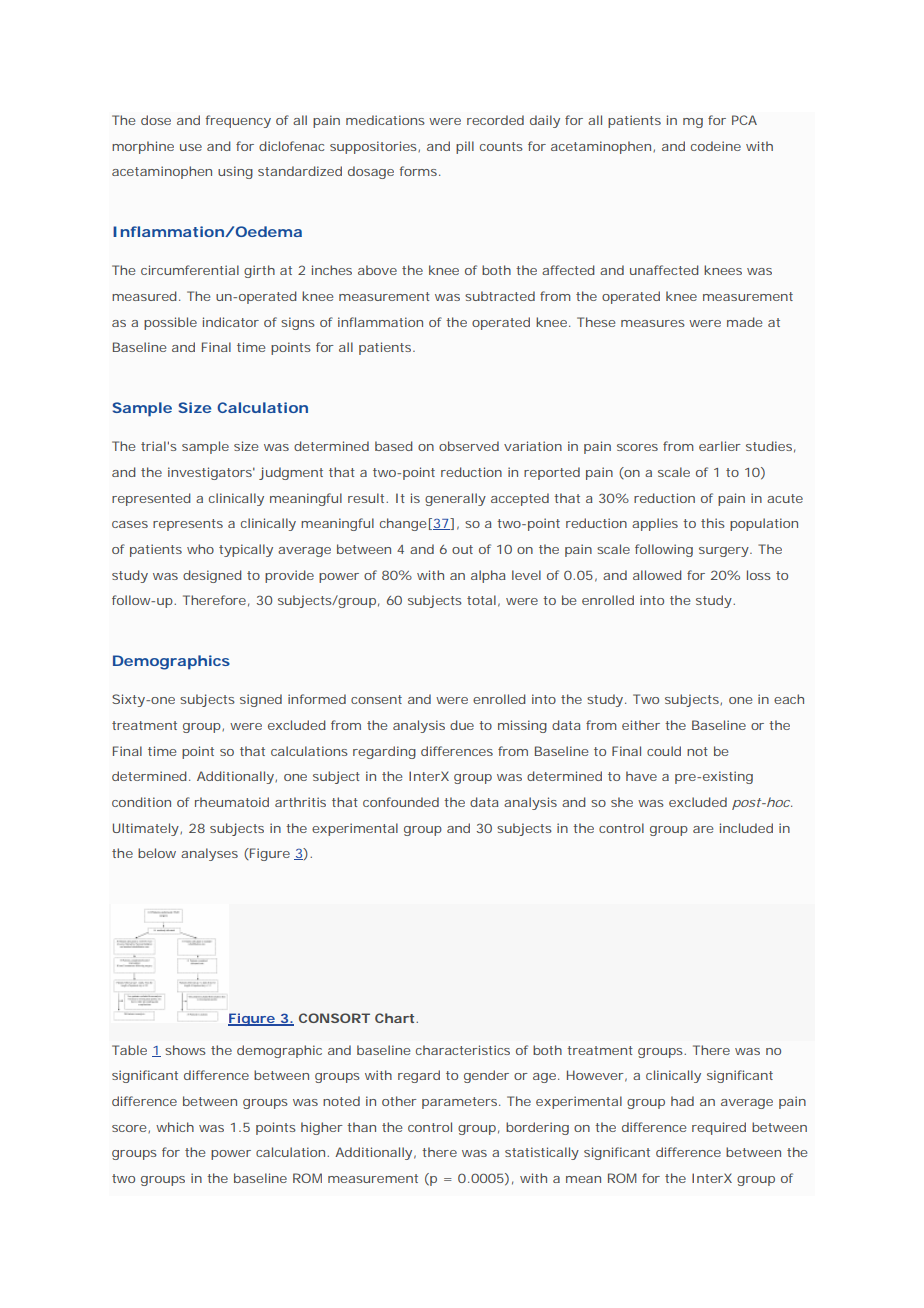  What do you see at coordinates (289, 576) in the image?
I see `provide` at bounding box center [289, 576].
